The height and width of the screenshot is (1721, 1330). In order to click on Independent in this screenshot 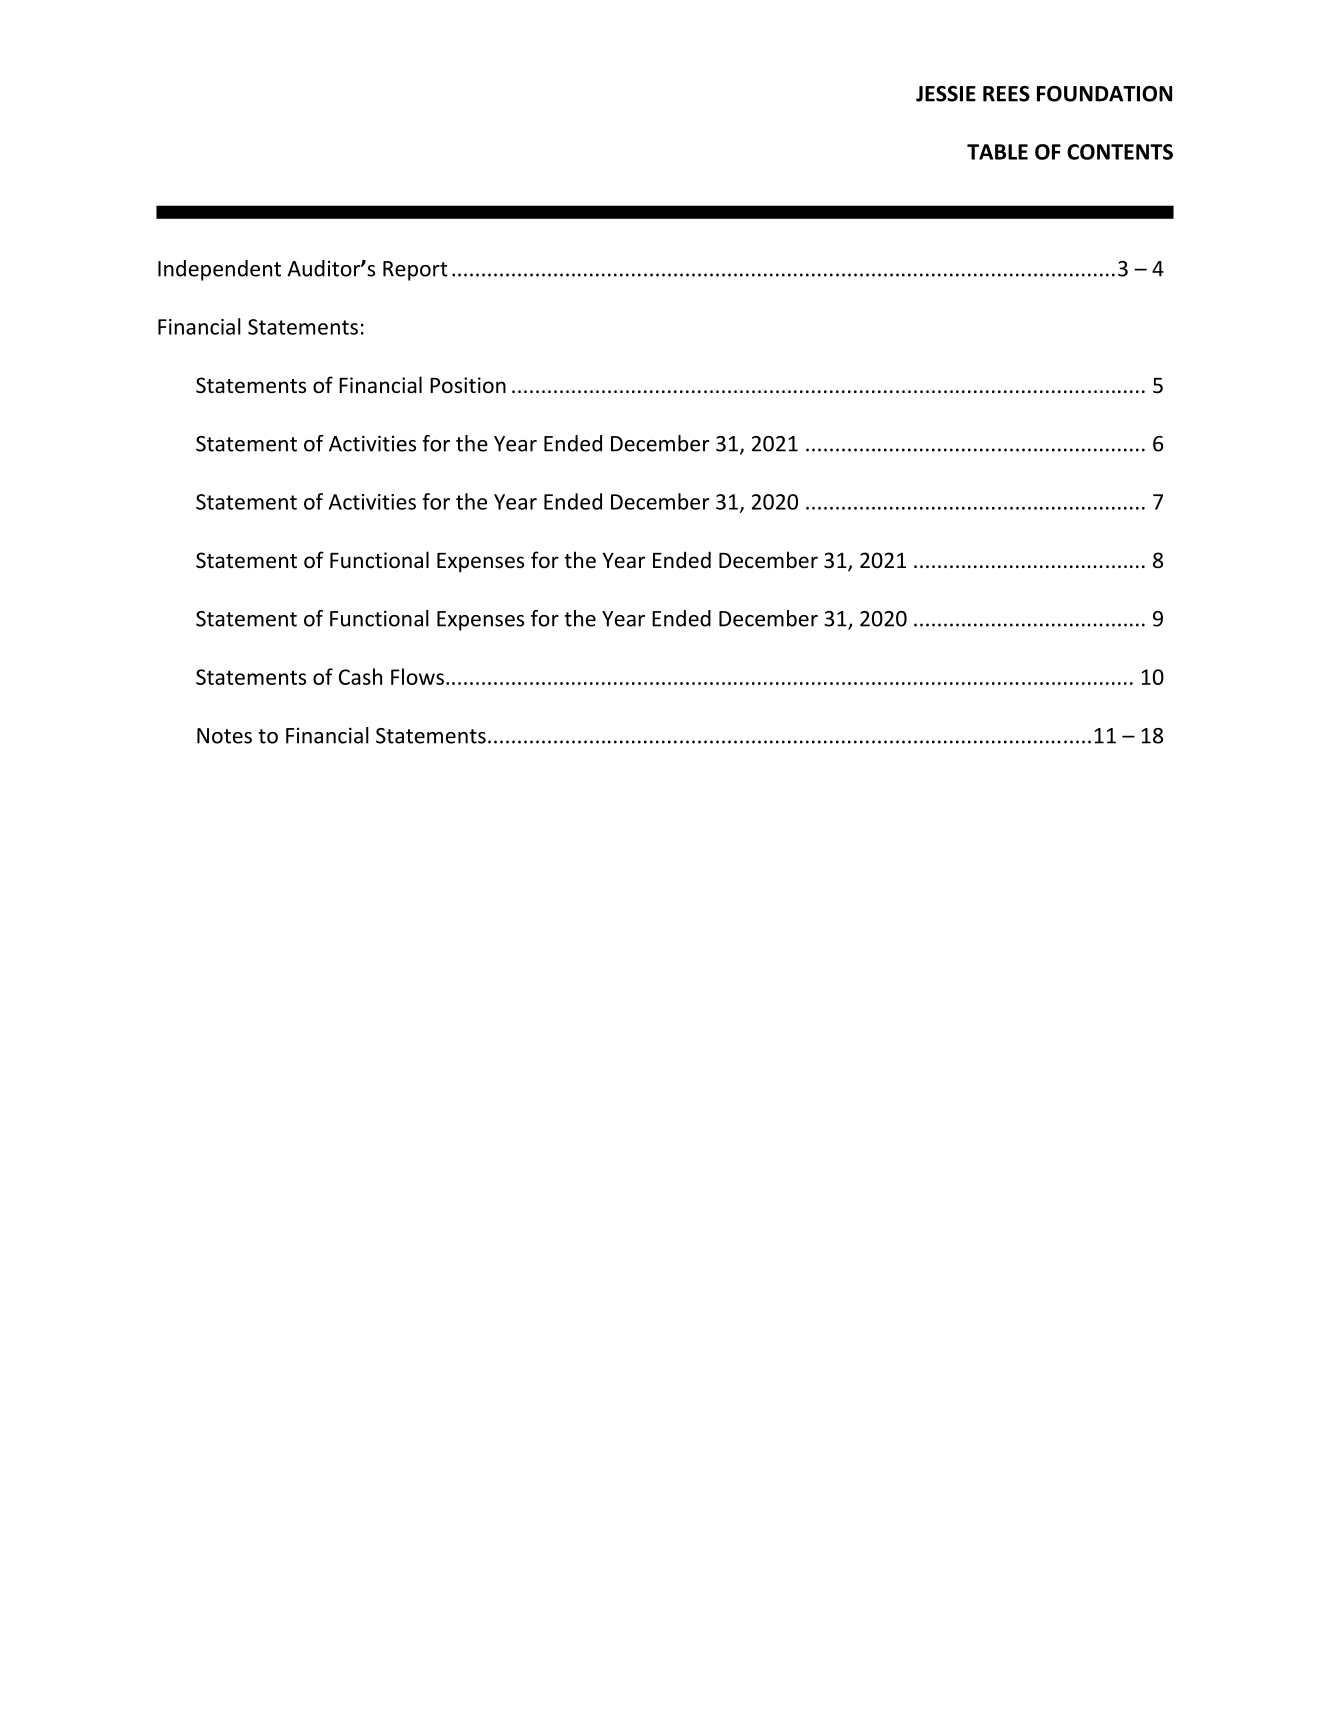, I will do `click(219, 270)`.
